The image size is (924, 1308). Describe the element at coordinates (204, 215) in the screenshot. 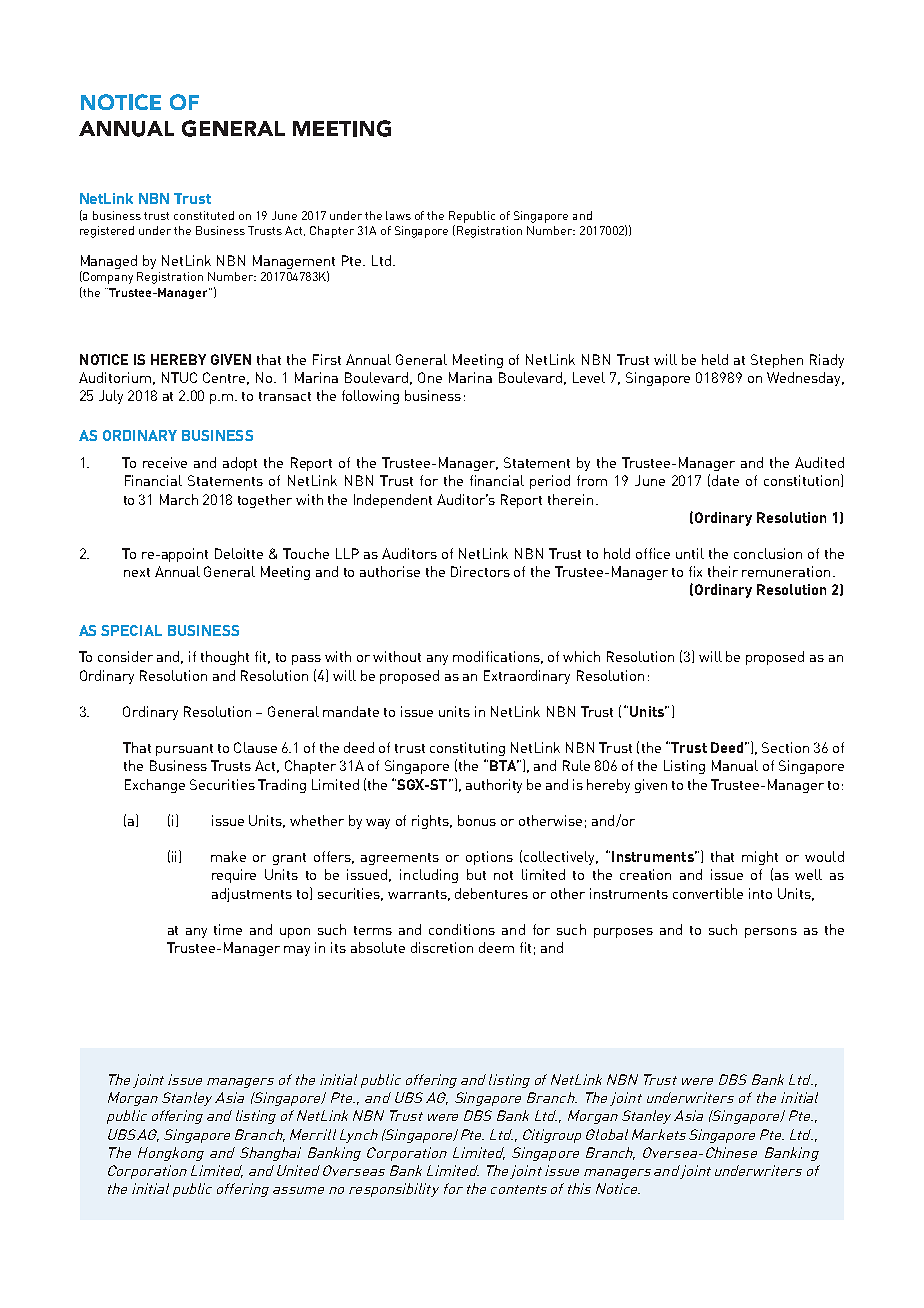

I see `constituted` at that location.
